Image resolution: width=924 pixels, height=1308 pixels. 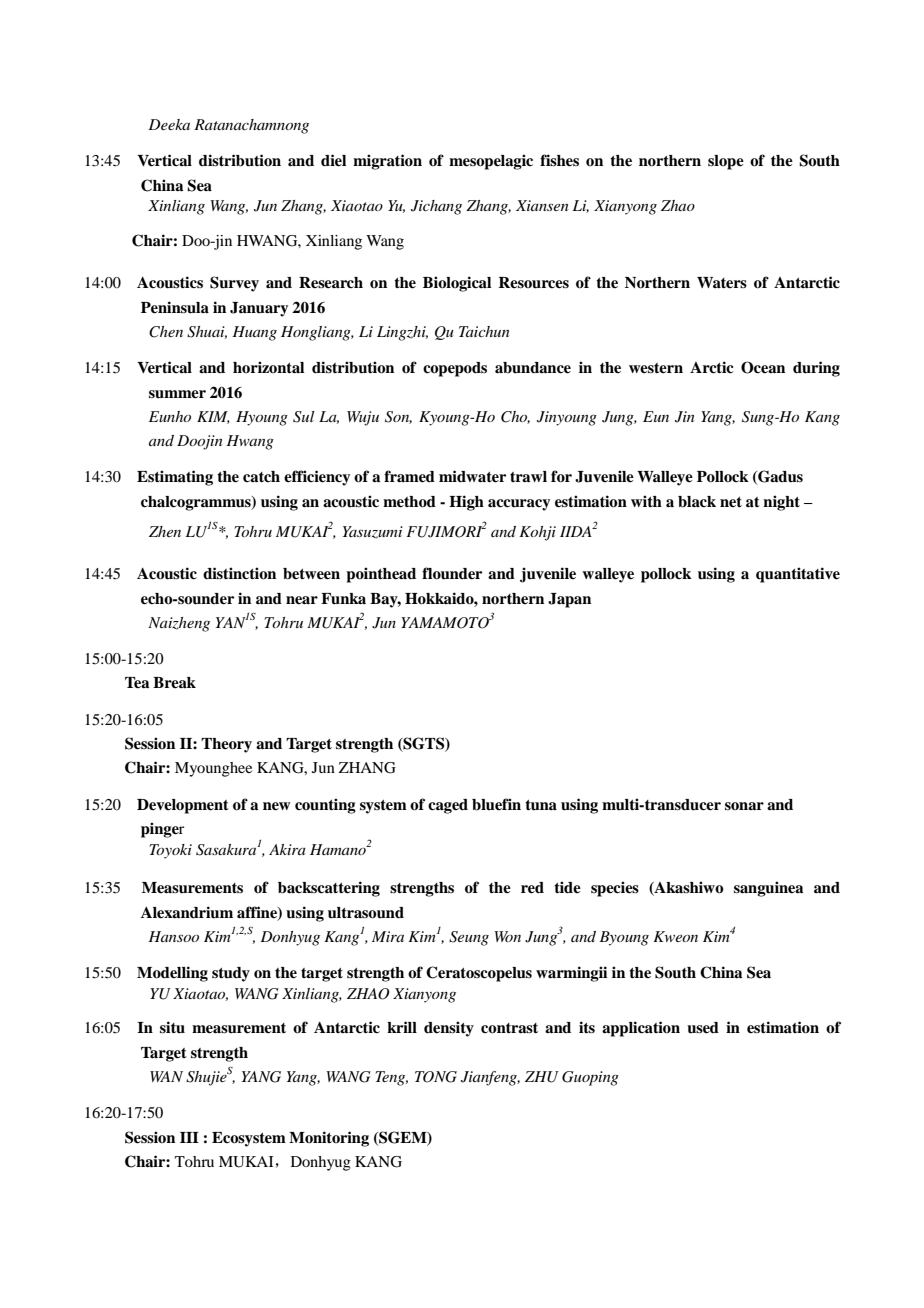 I want to click on fishes, so click(x=559, y=160).
